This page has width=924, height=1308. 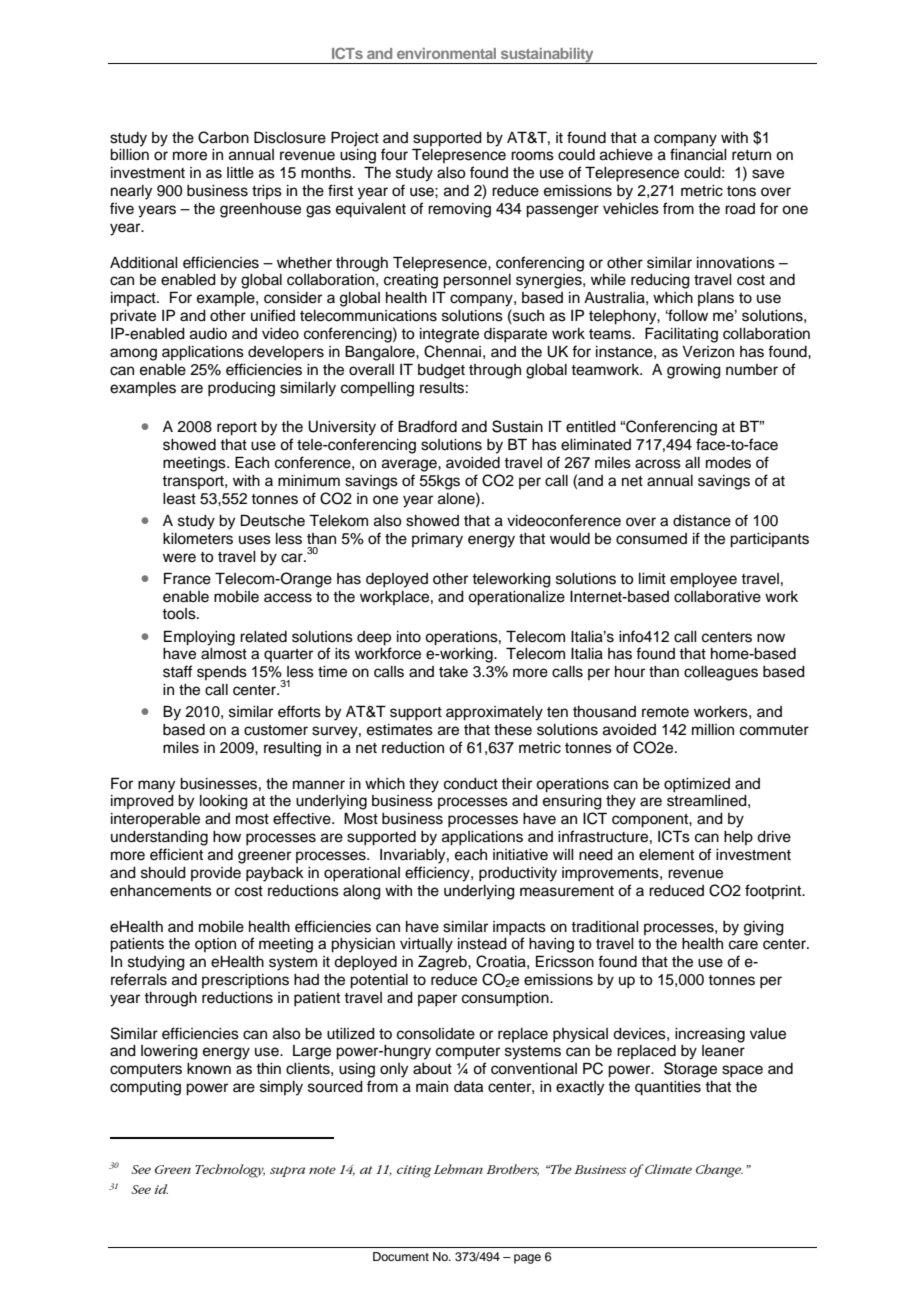 I want to click on Technology, so click(x=230, y=1171).
